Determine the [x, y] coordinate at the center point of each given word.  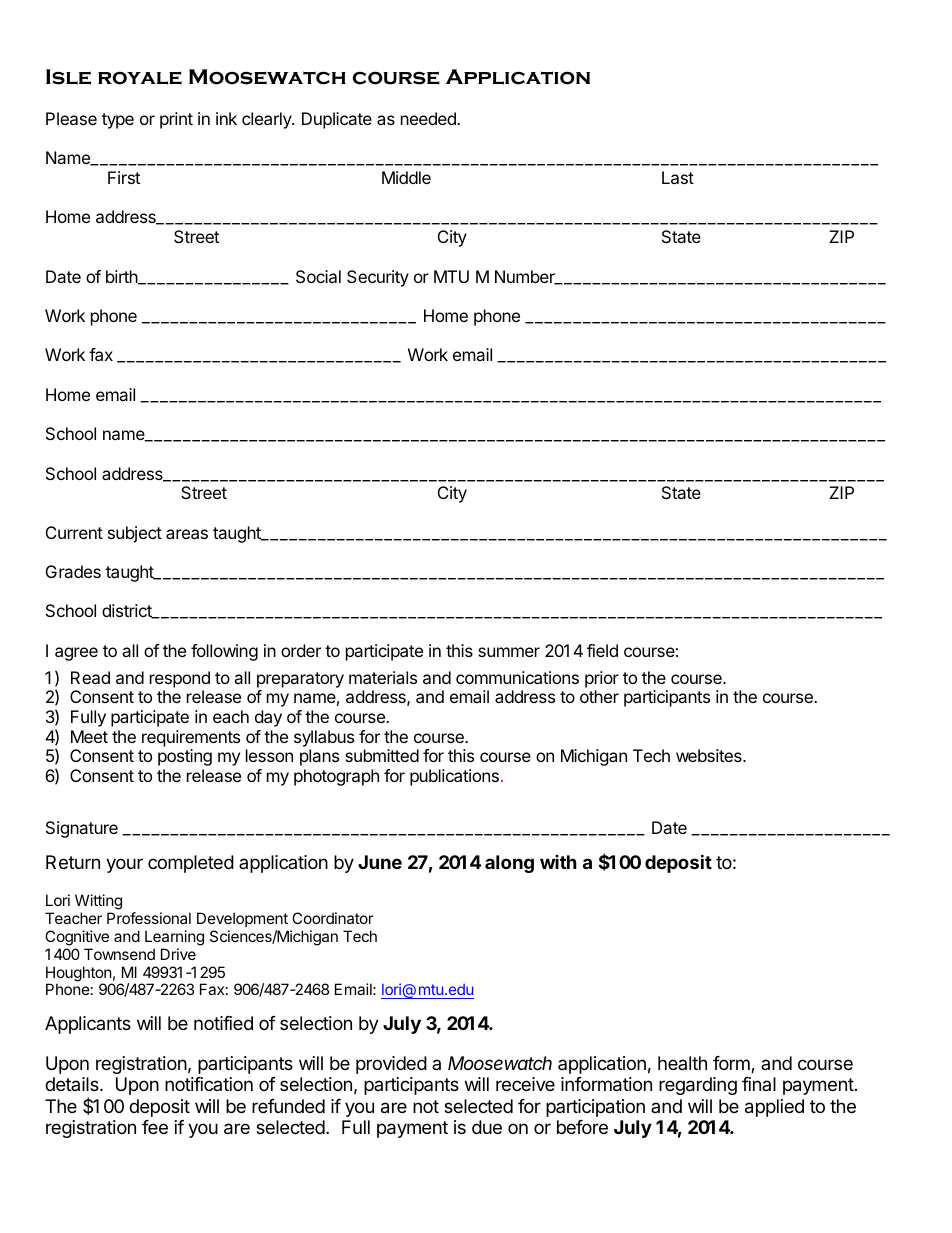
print [176, 120]
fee [155, 1127]
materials [383, 677]
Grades [73, 571]
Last [678, 177]
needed [429, 118]
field [602, 650]
